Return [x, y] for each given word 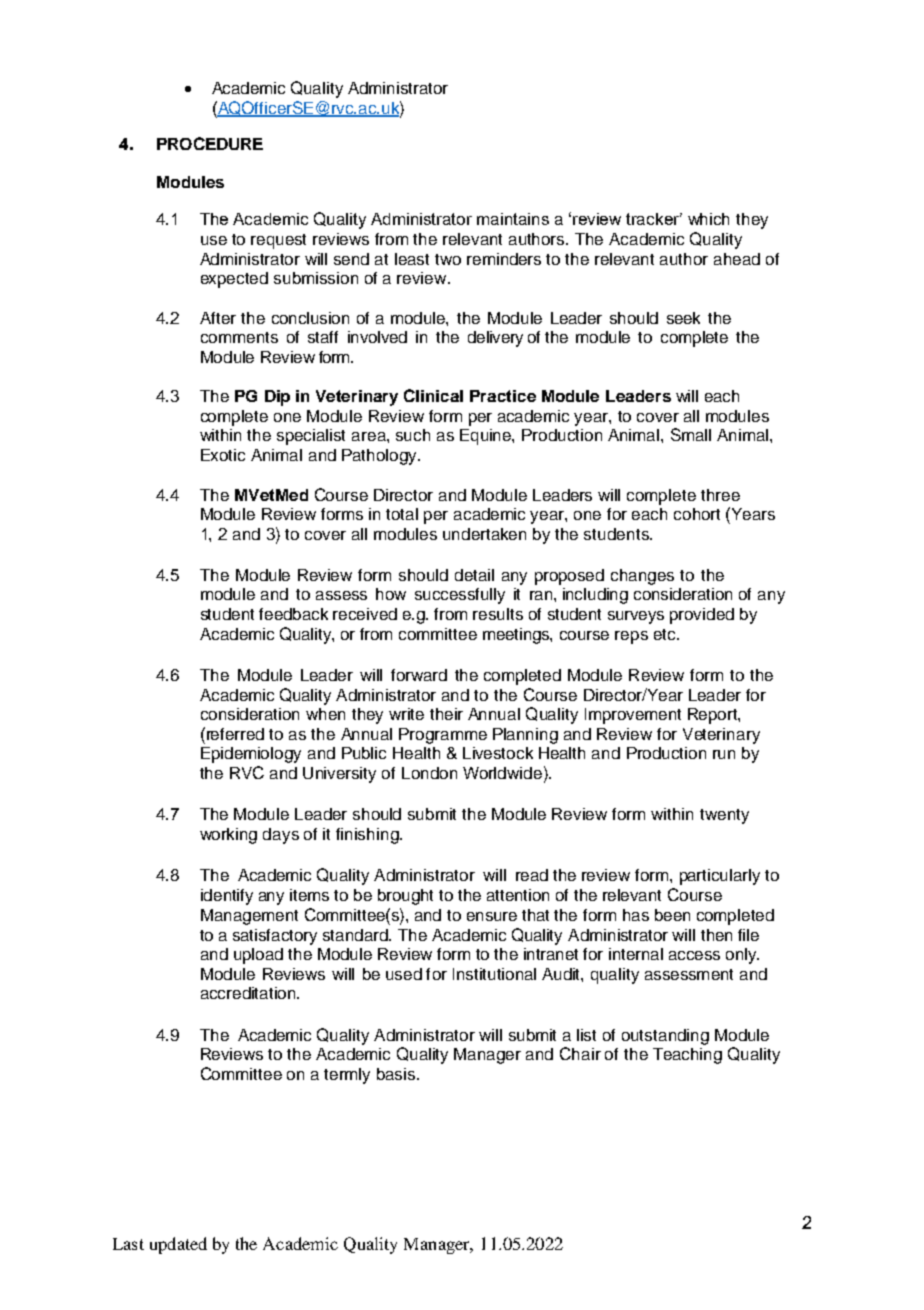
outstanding [665, 1037]
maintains [513, 219]
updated [178, 1245]
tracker [654, 219]
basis [397, 1074]
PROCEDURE [210, 143]
